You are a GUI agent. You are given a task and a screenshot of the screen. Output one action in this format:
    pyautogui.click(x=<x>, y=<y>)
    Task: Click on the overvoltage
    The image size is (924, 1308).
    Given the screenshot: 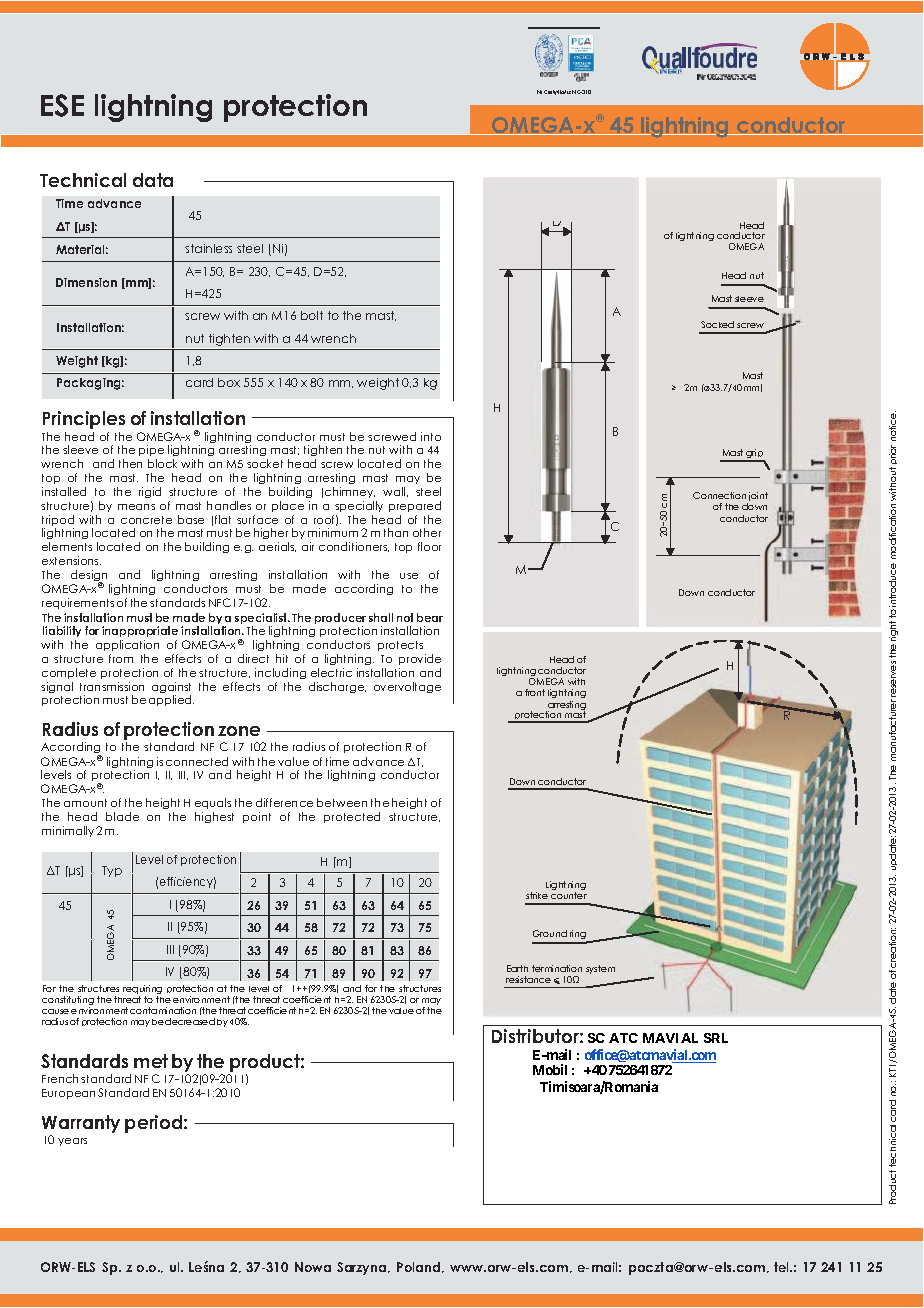 What is the action you would take?
    pyautogui.click(x=407, y=687)
